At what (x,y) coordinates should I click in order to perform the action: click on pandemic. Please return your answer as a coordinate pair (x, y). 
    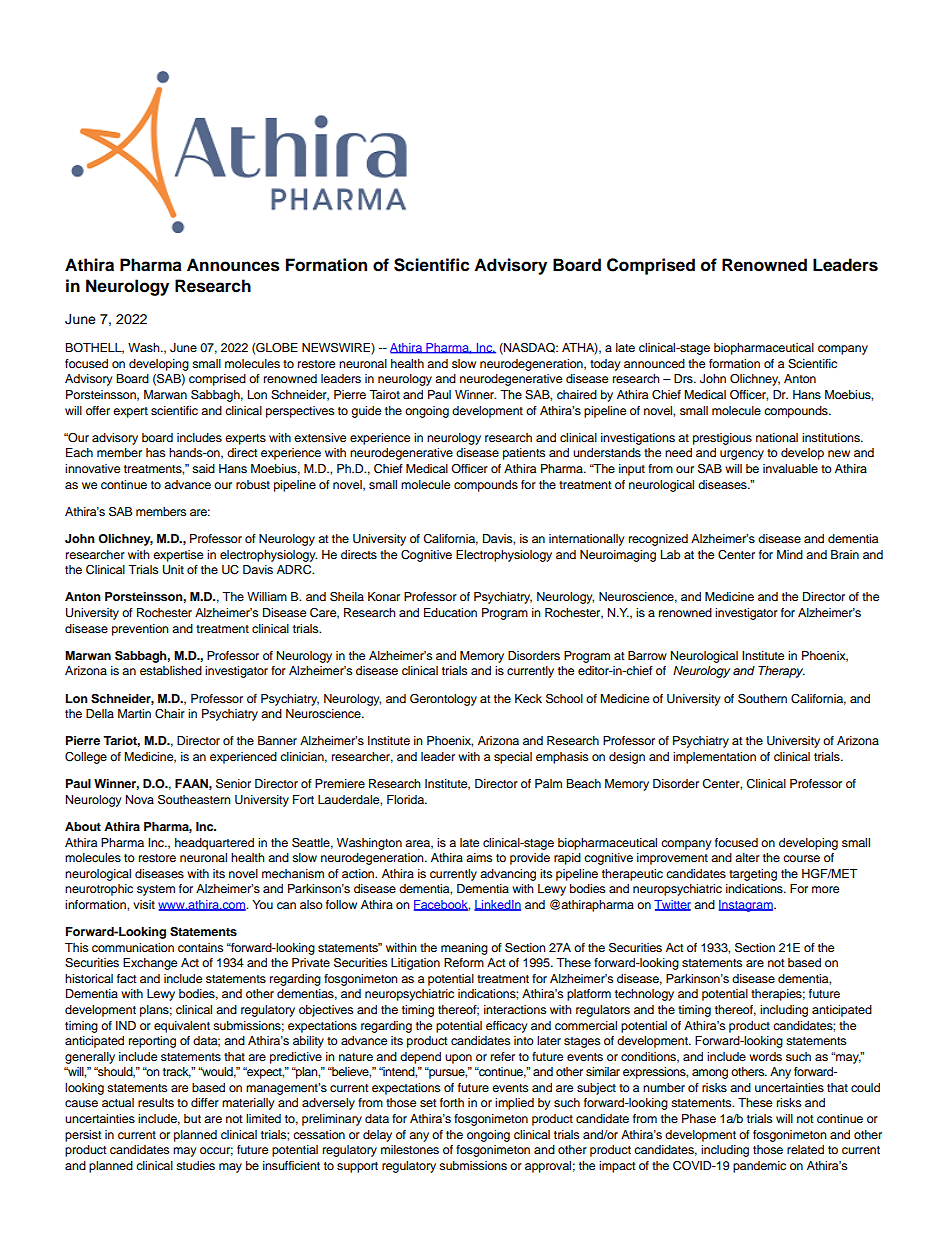
    Looking at the image, I should click on (759, 1167).
